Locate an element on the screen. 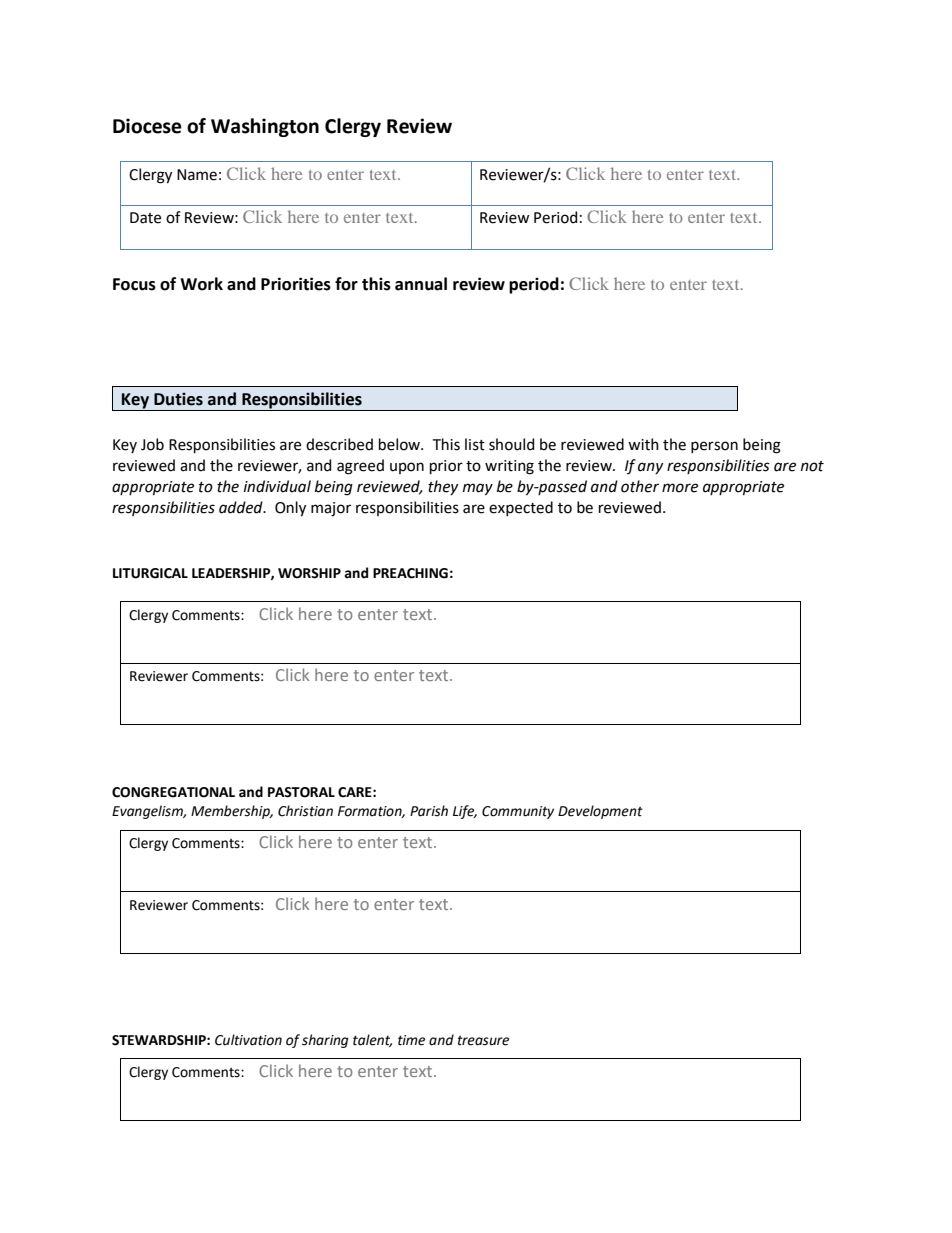  Cultivation is located at coordinates (248, 1040).
